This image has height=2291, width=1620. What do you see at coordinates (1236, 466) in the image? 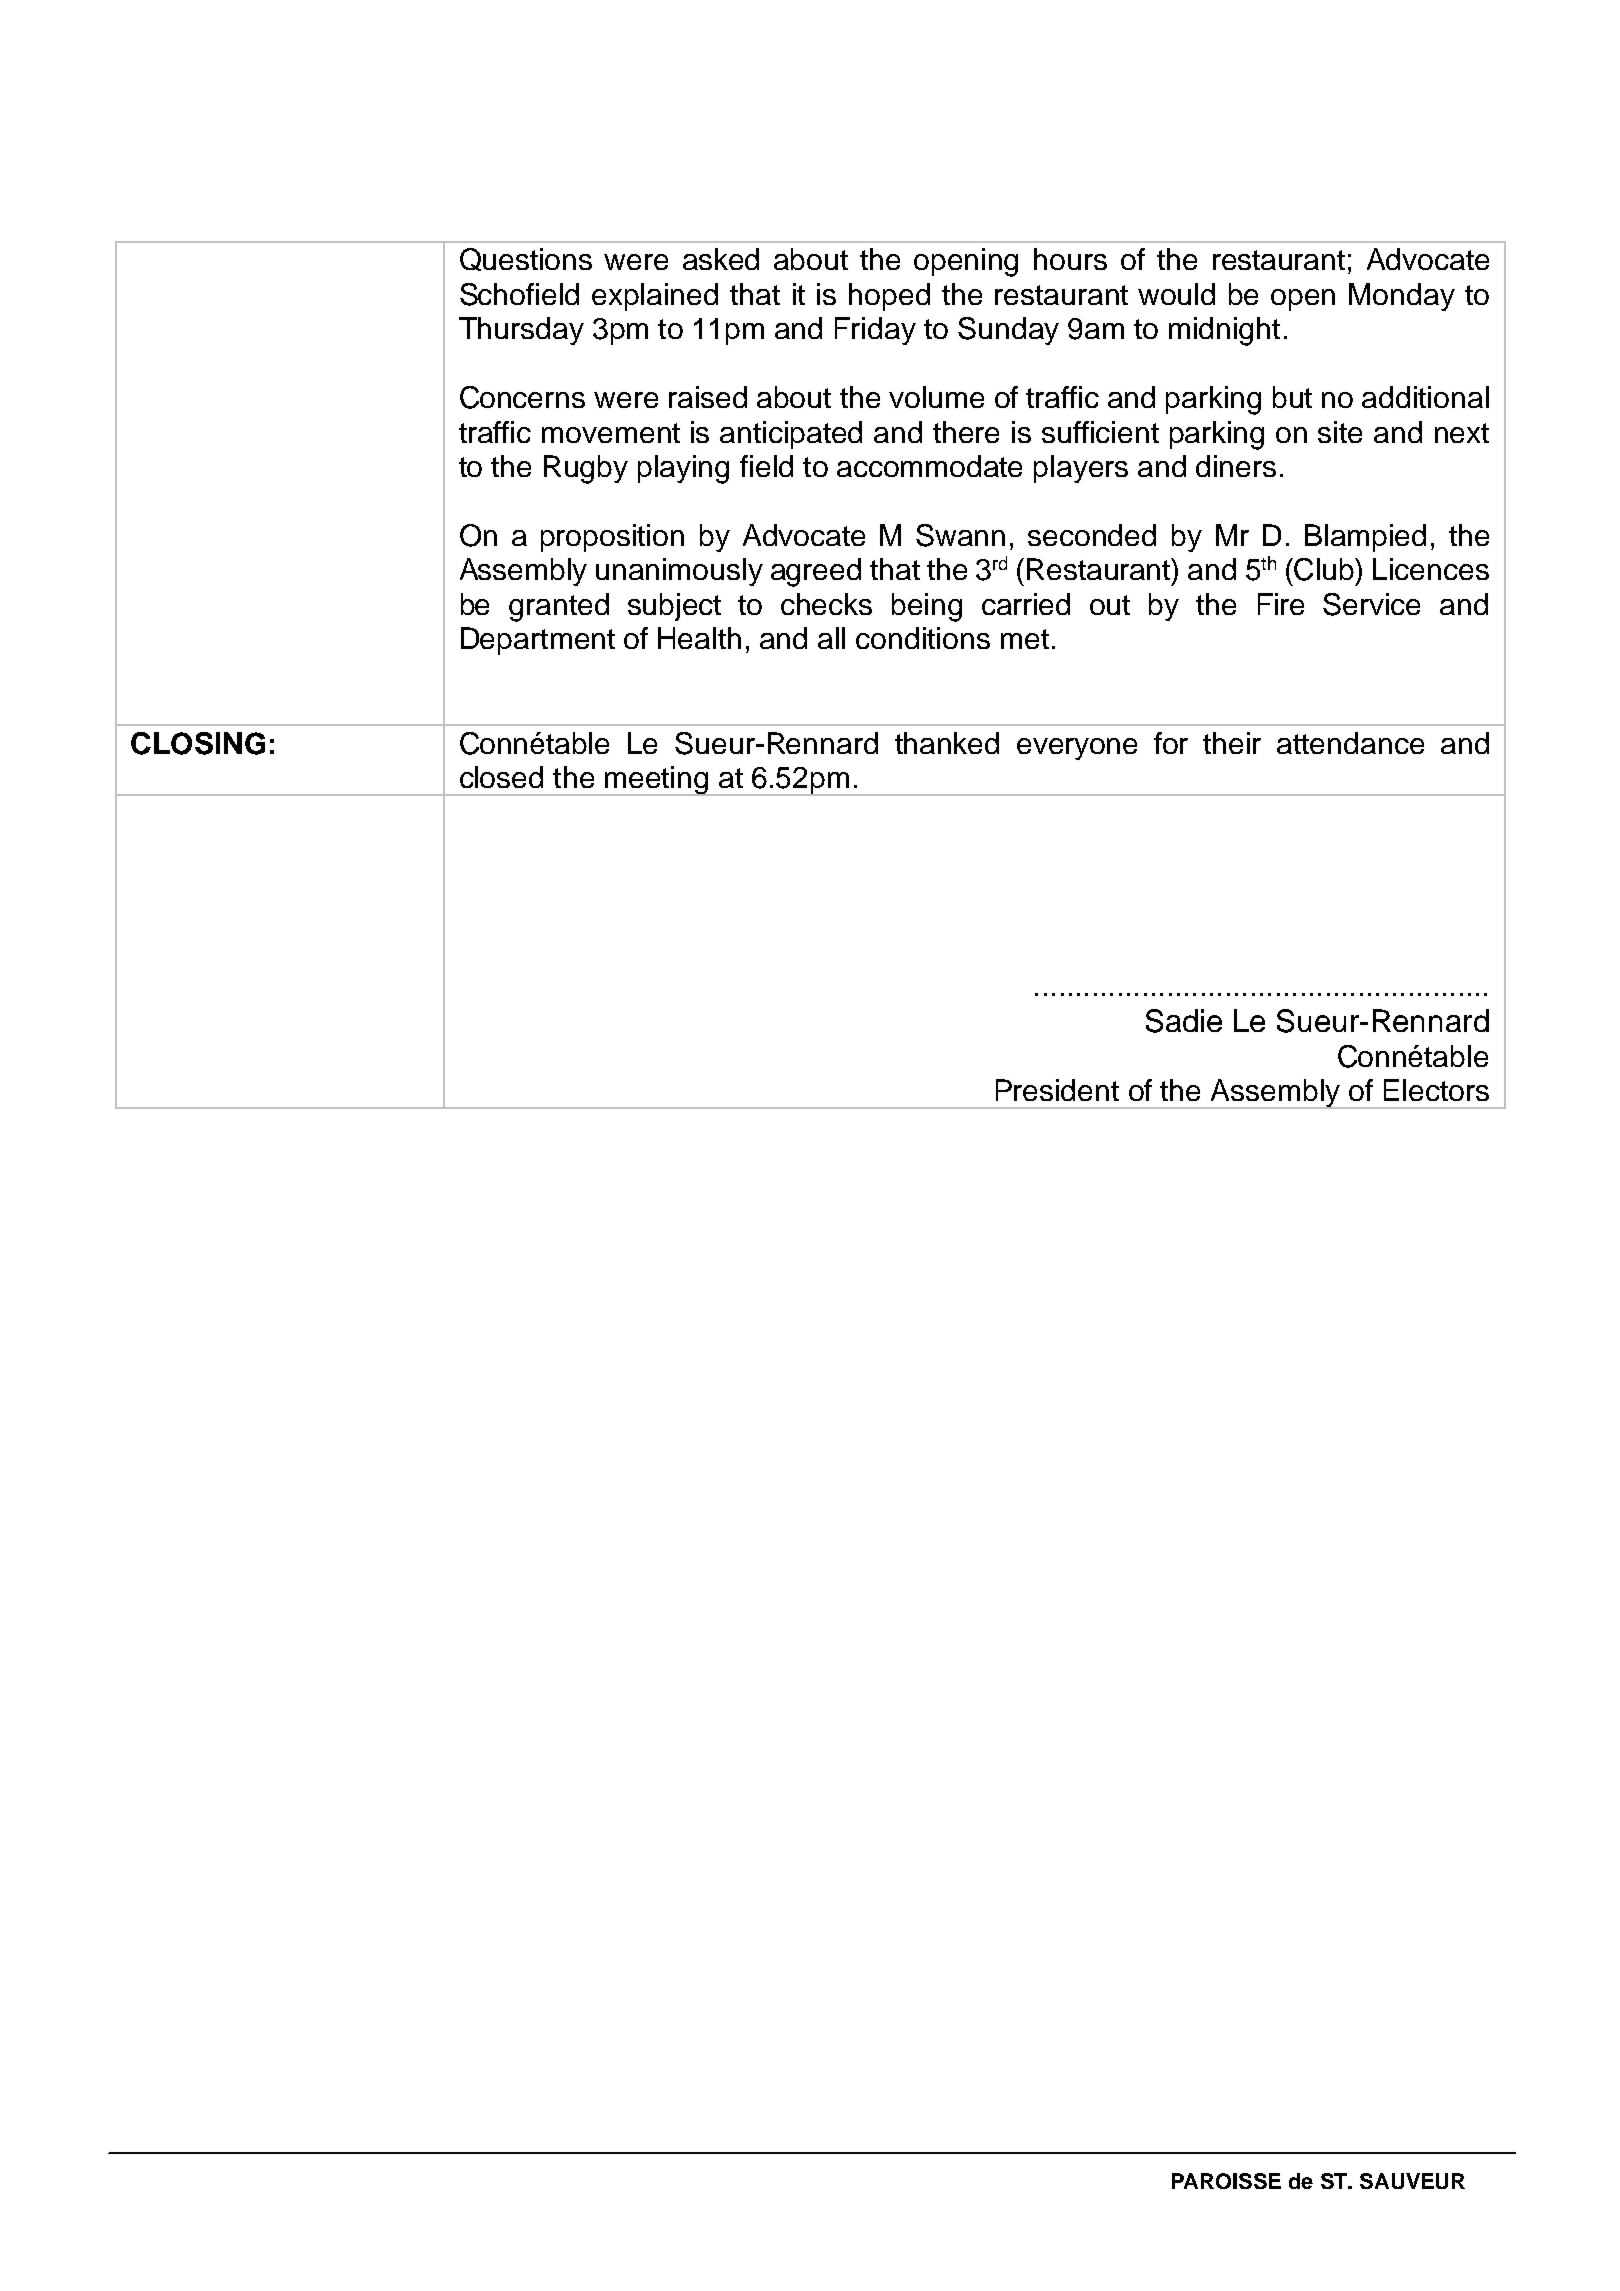
I see `diners` at bounding box center [1236, 466].
